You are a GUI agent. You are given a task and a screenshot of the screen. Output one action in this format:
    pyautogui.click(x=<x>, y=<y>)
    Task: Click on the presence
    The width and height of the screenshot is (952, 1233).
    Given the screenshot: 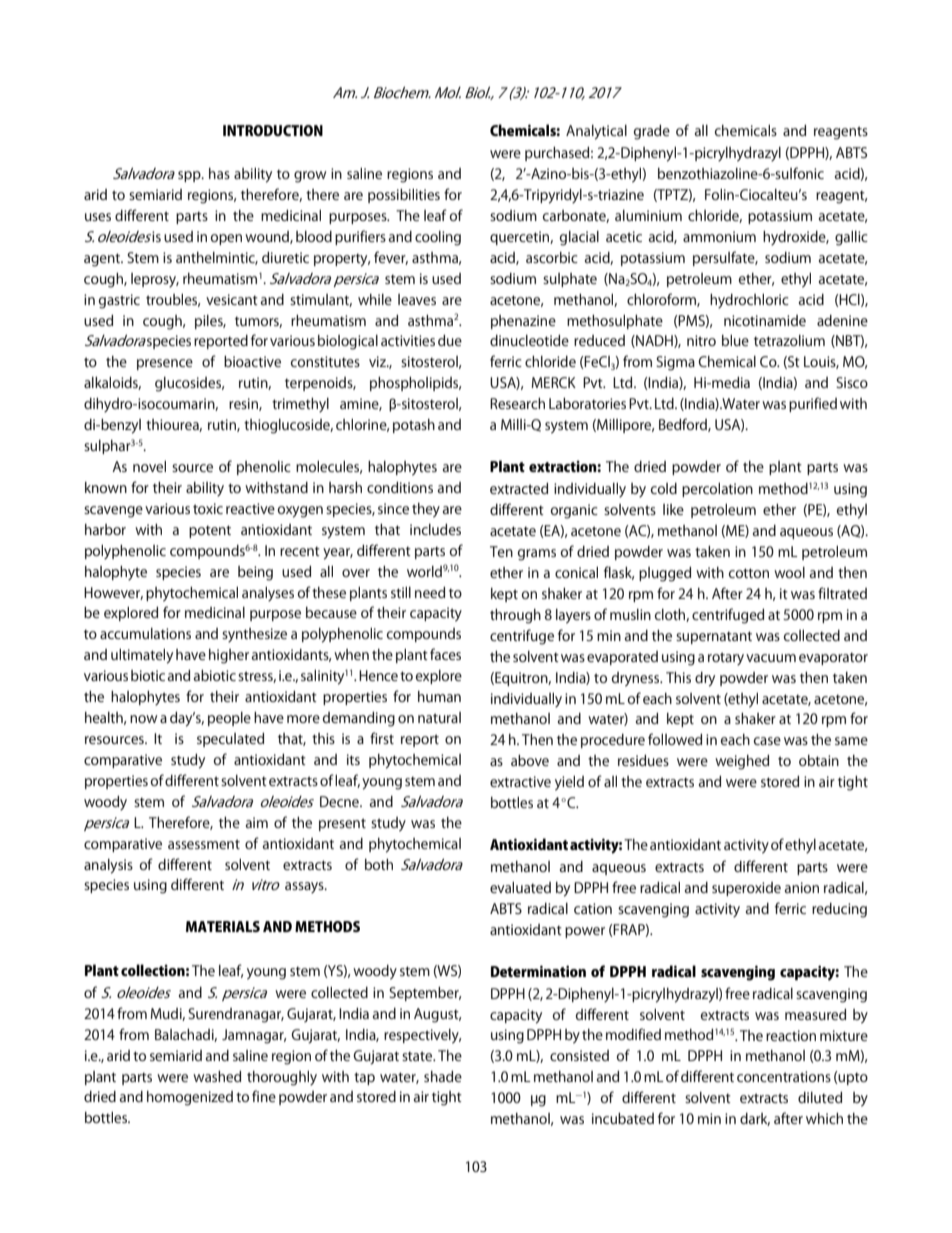 What is the action you would take?
    pyautogui.click(x=165, y=364)
